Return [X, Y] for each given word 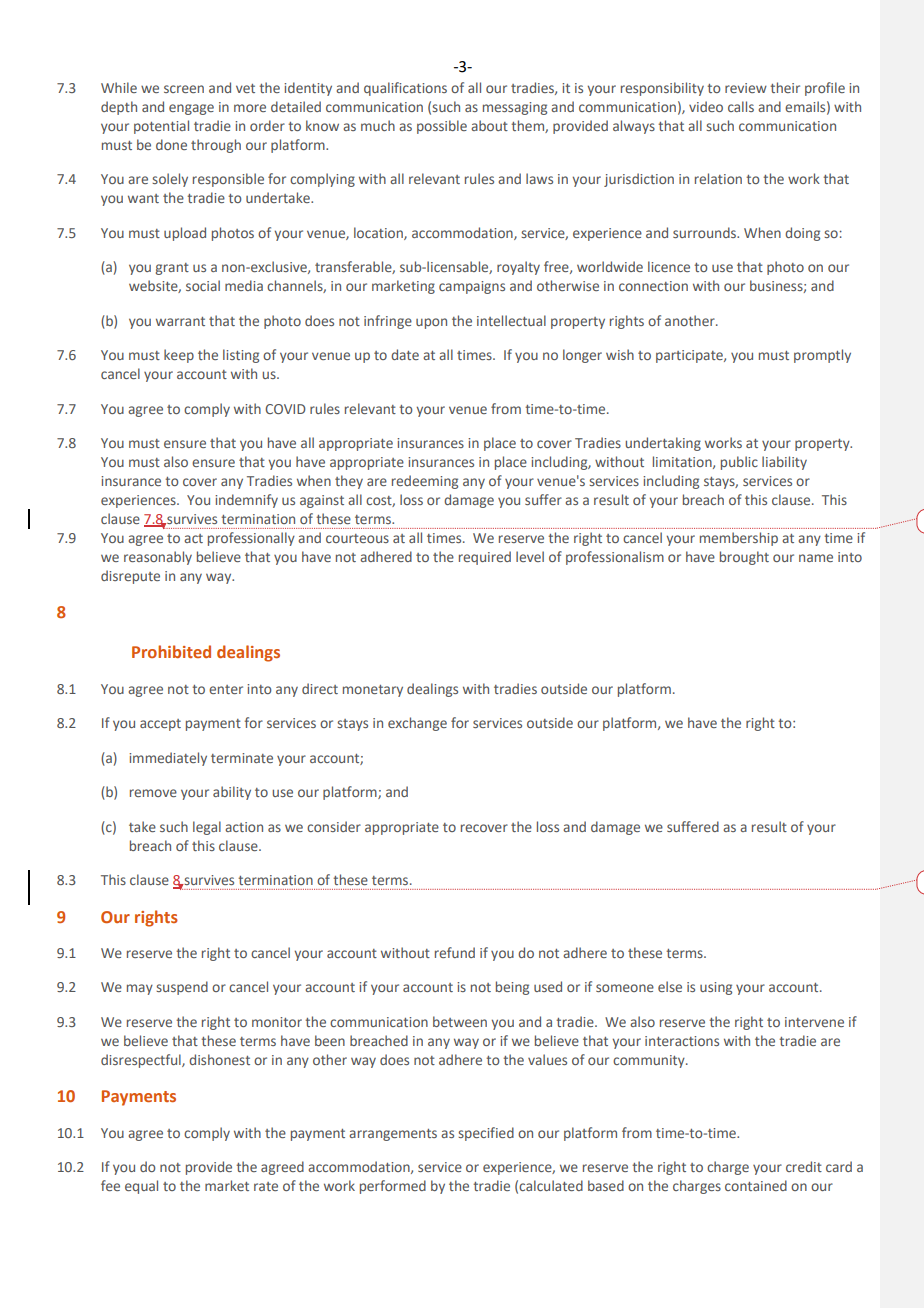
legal [207, 828]
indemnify [246, 501]
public [739, 463]
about [489, 125]
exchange [417, 724]
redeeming [425, 482]
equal [141, 1187]
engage [191, 109]
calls [741, 106]
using [716, 988]
